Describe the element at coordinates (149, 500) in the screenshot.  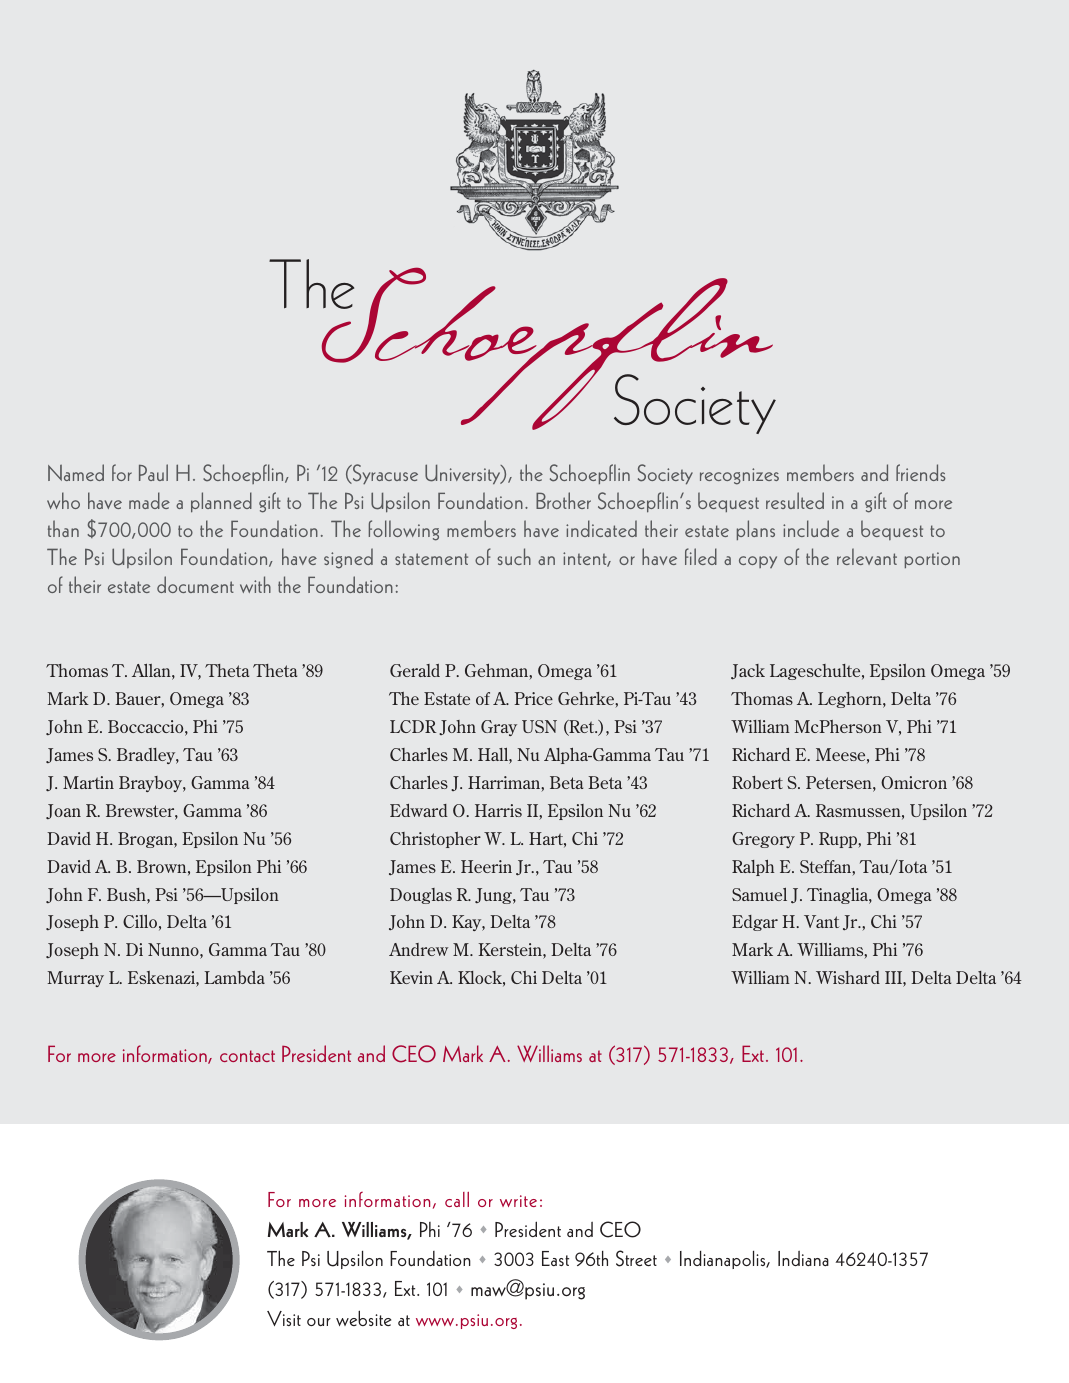
I see `made` at that location.
